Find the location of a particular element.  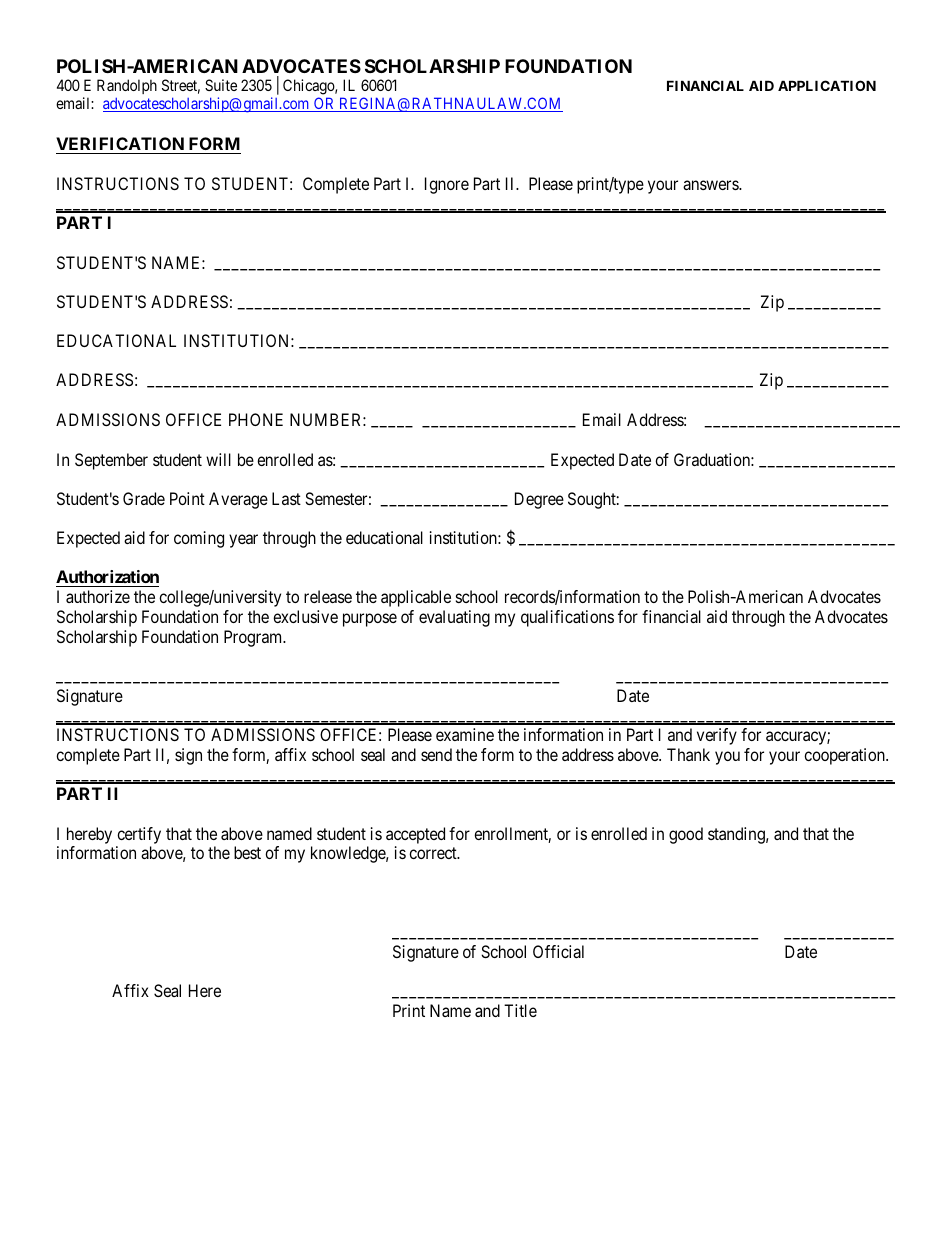

Thank is located at coordinates (688, 754).
